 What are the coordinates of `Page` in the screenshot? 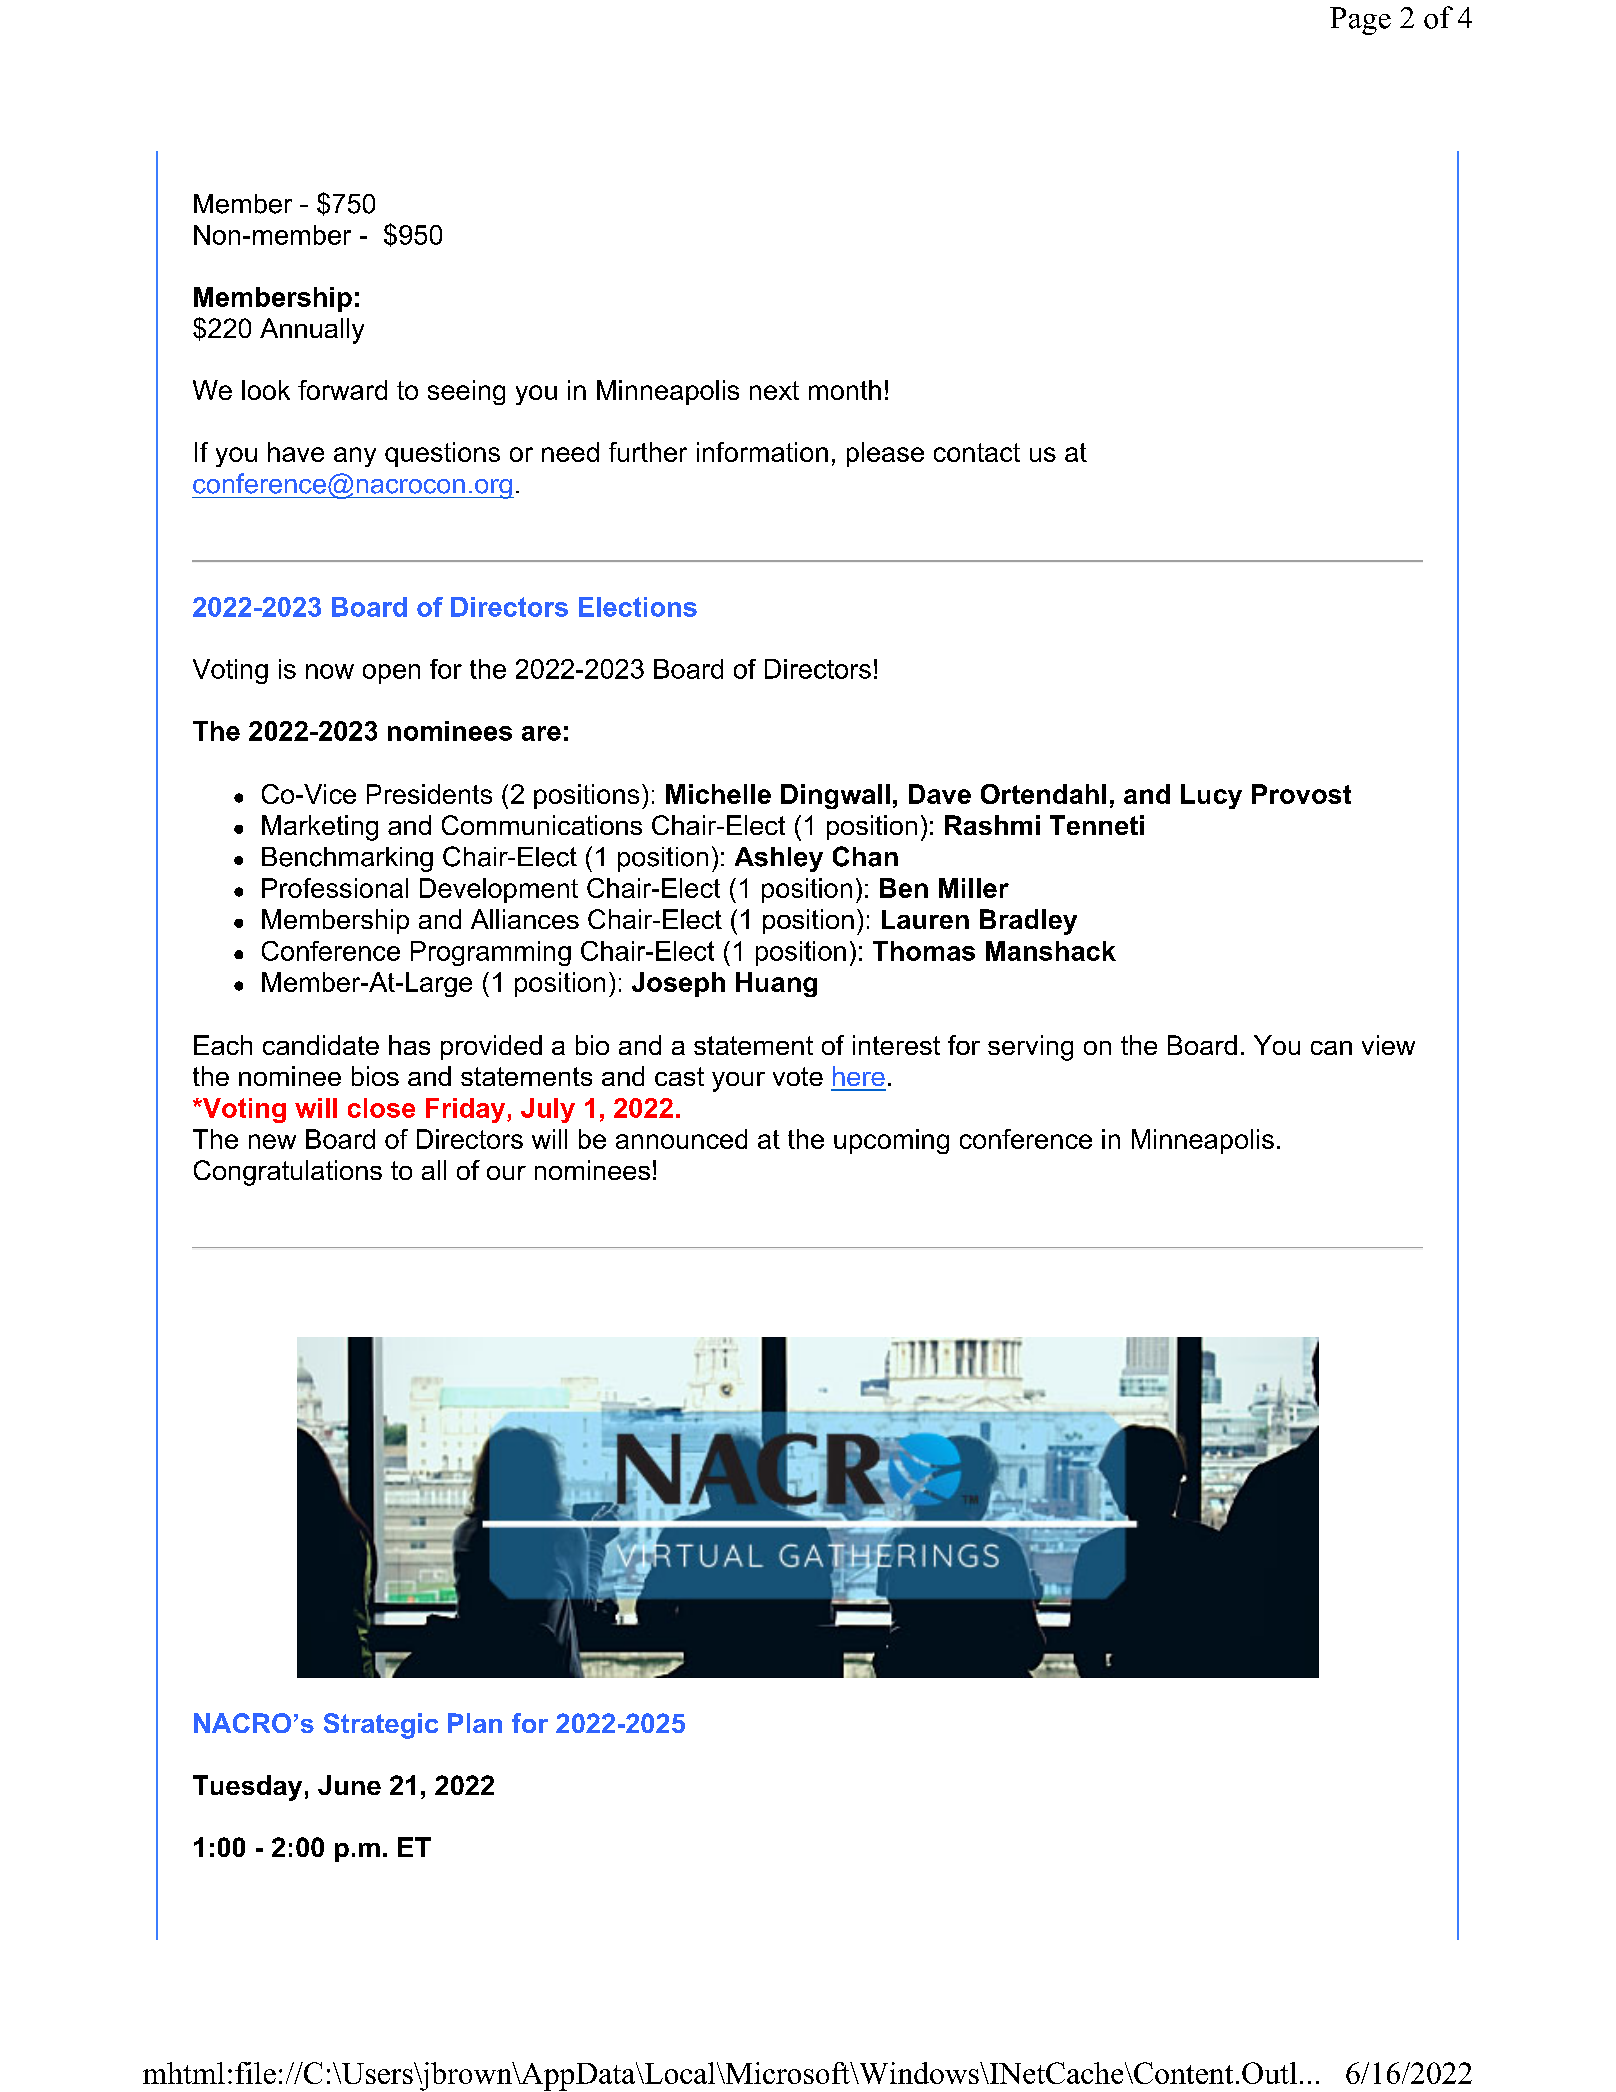 It's located at (1360, 21).
